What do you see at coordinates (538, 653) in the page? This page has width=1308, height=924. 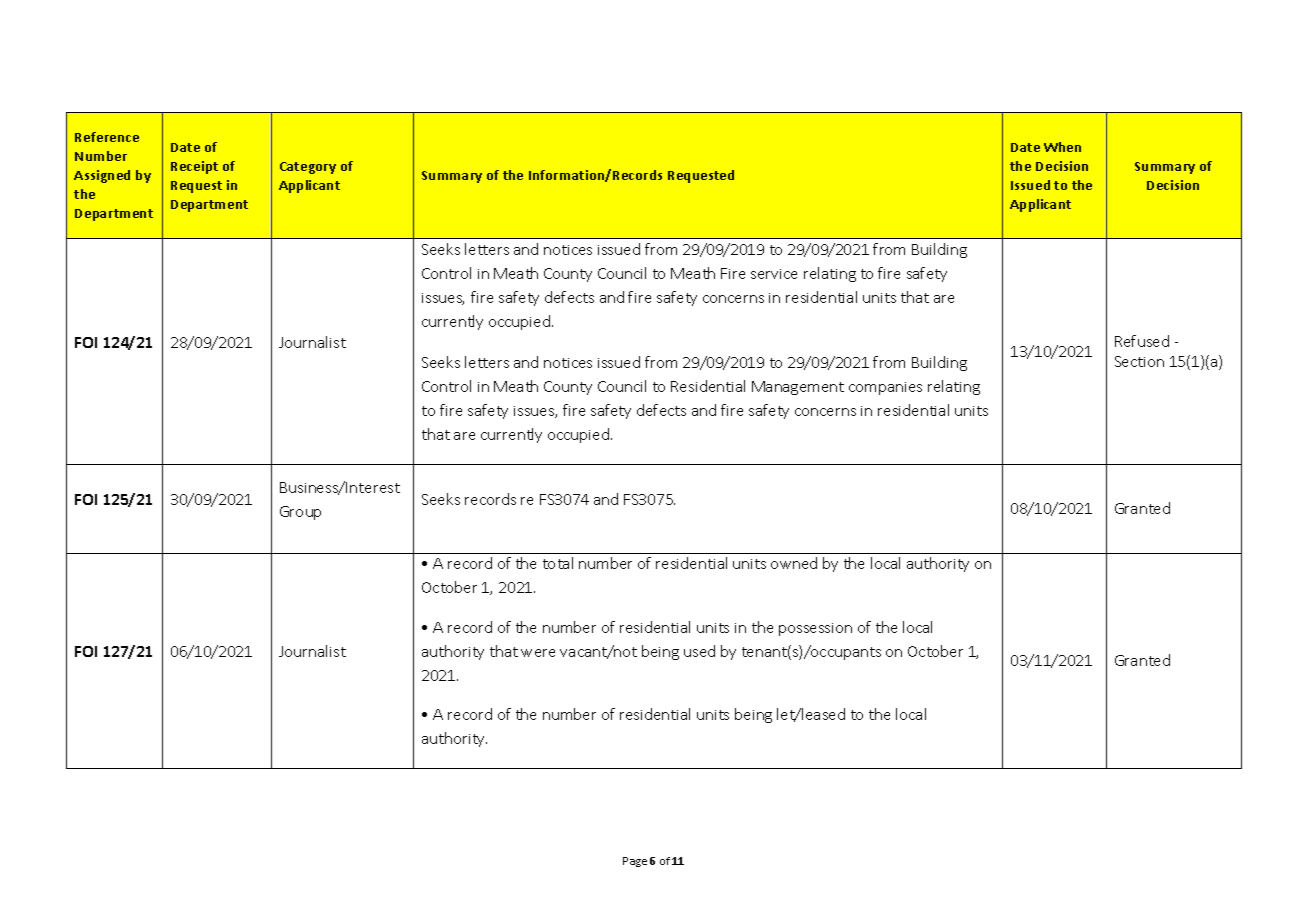 I see `were` at bounding box center [538, 653].
